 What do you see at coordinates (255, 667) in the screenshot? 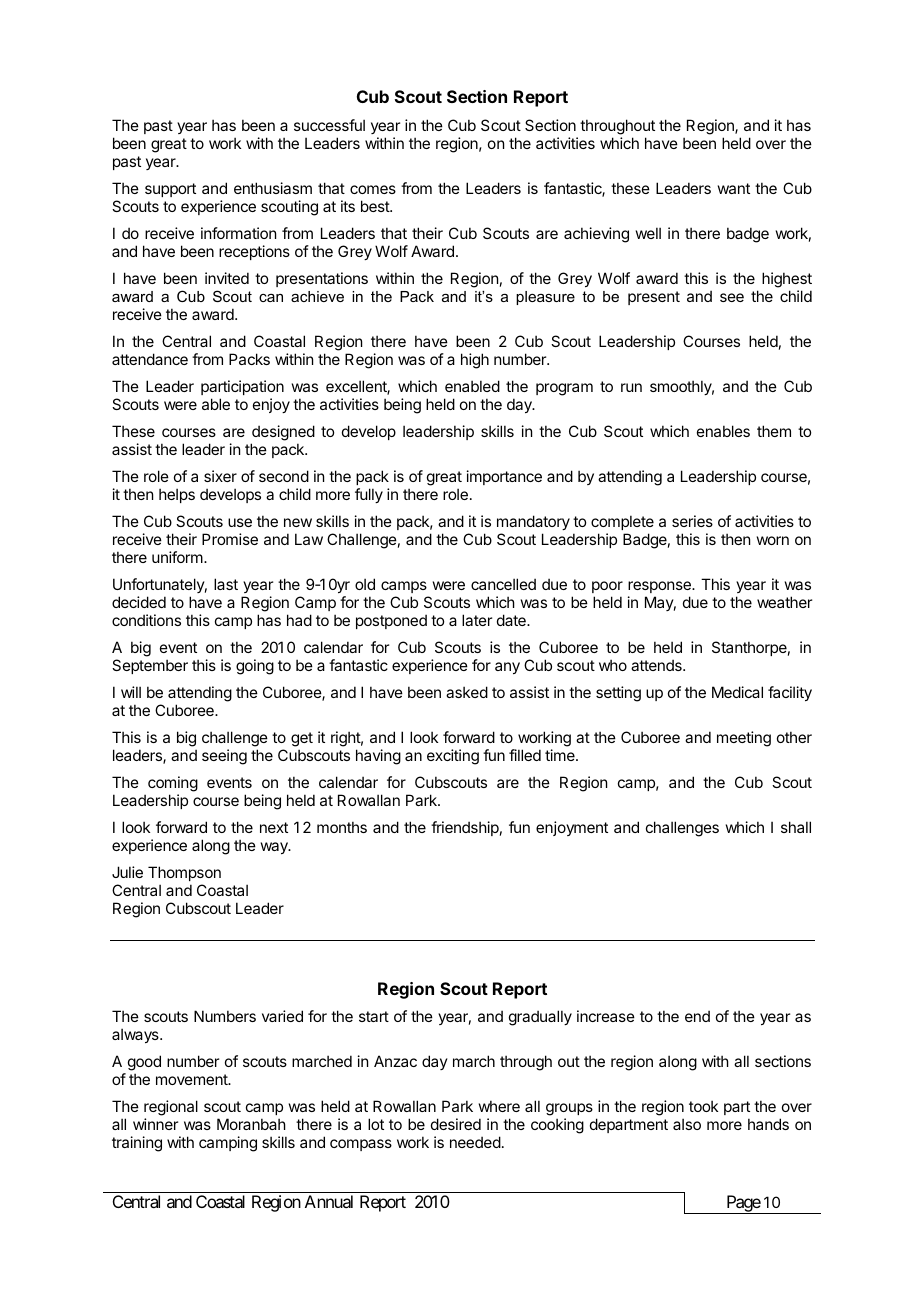
I see `going` at bounding box center [255, 667].
